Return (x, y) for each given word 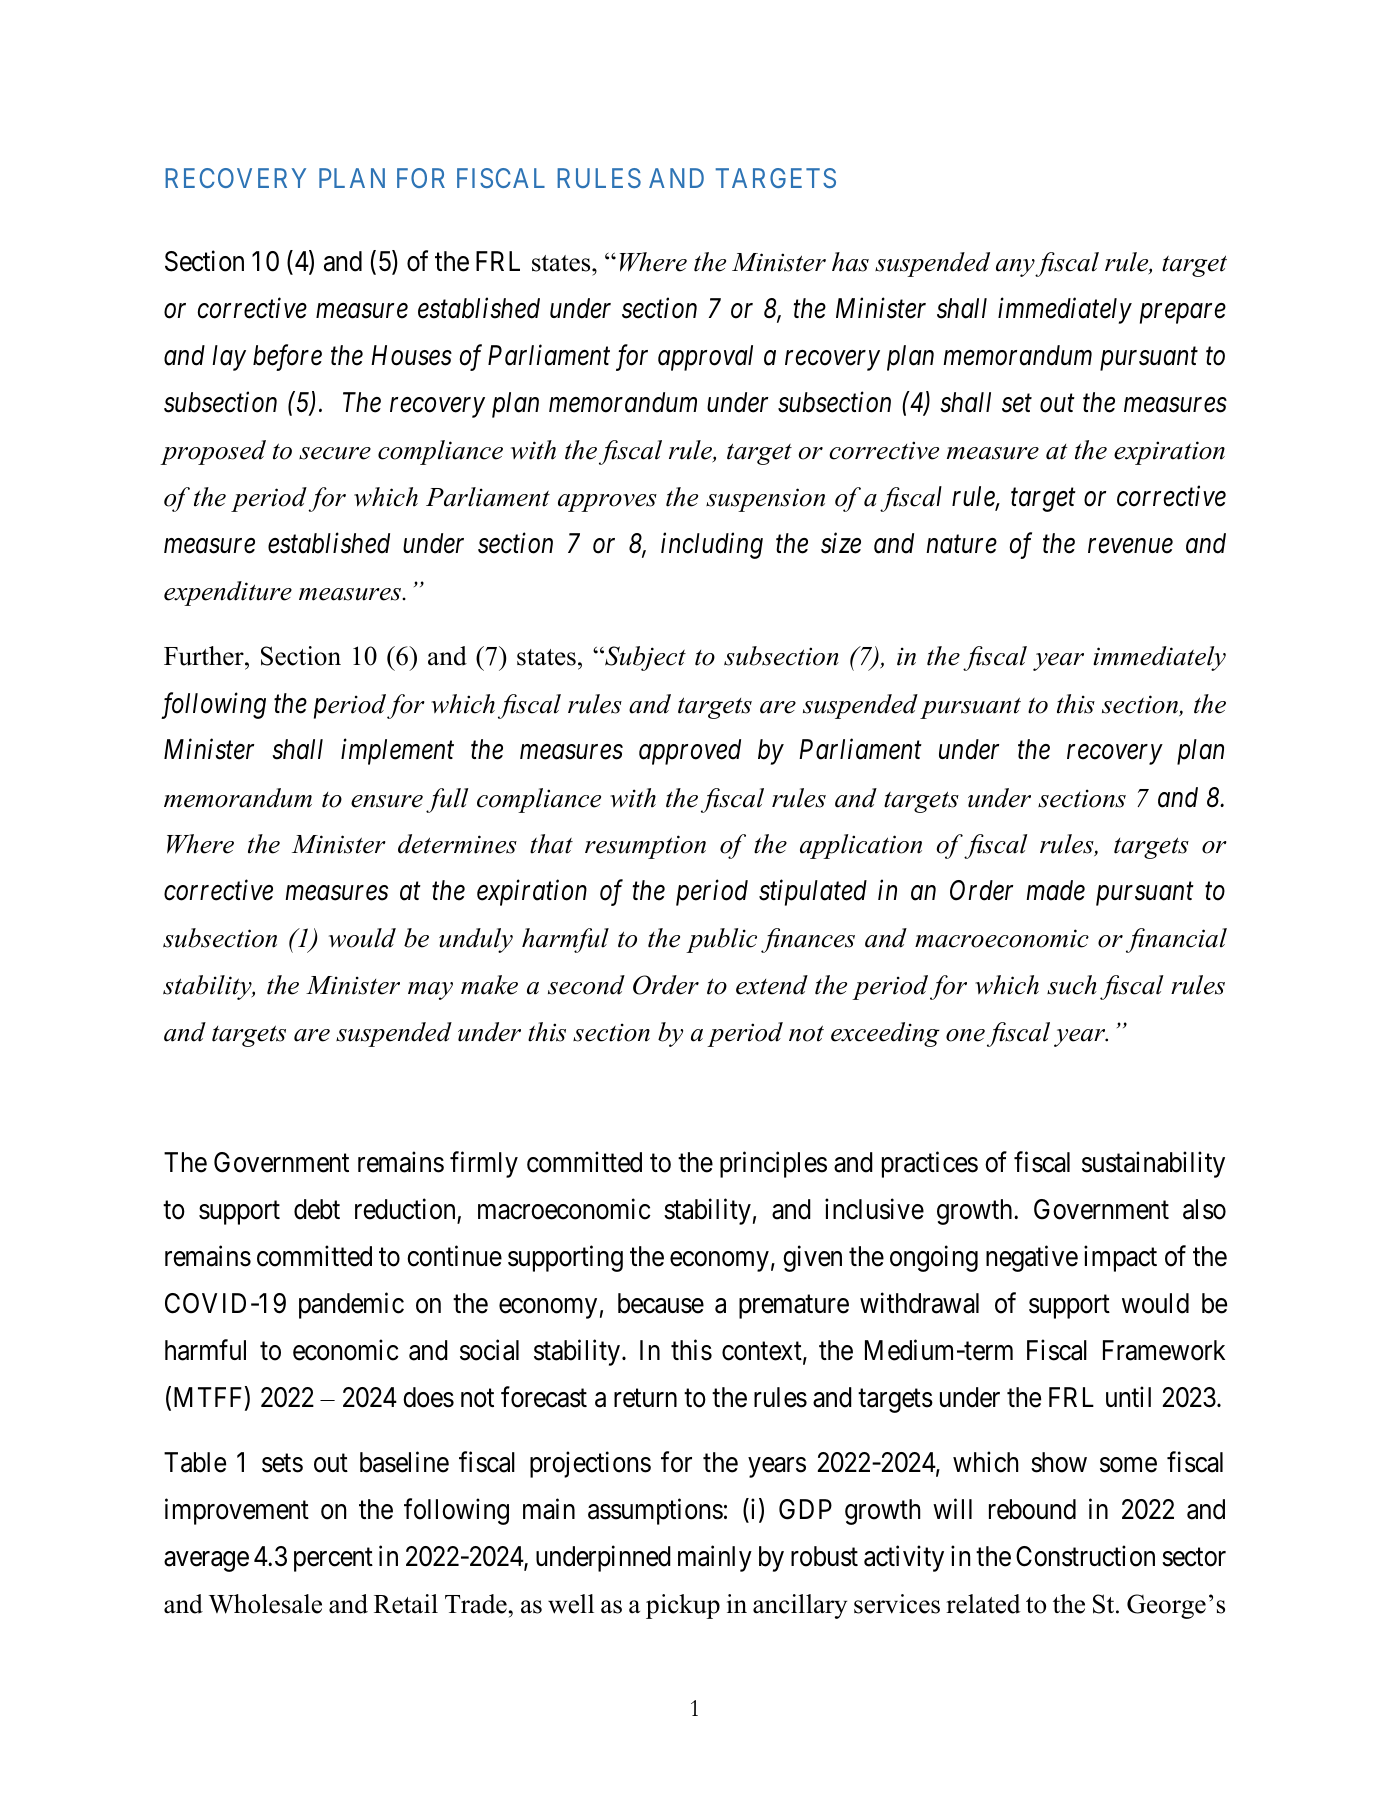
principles (773, 1164)
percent (333, 1560)
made (1055, 890)
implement (397, 752)
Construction (1085, 1556)
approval (705, 358)
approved (690, 752)
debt (317, 1209)
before (287, 358)
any (1016, 268)
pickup (683, 1606)
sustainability (1153, 1164)
